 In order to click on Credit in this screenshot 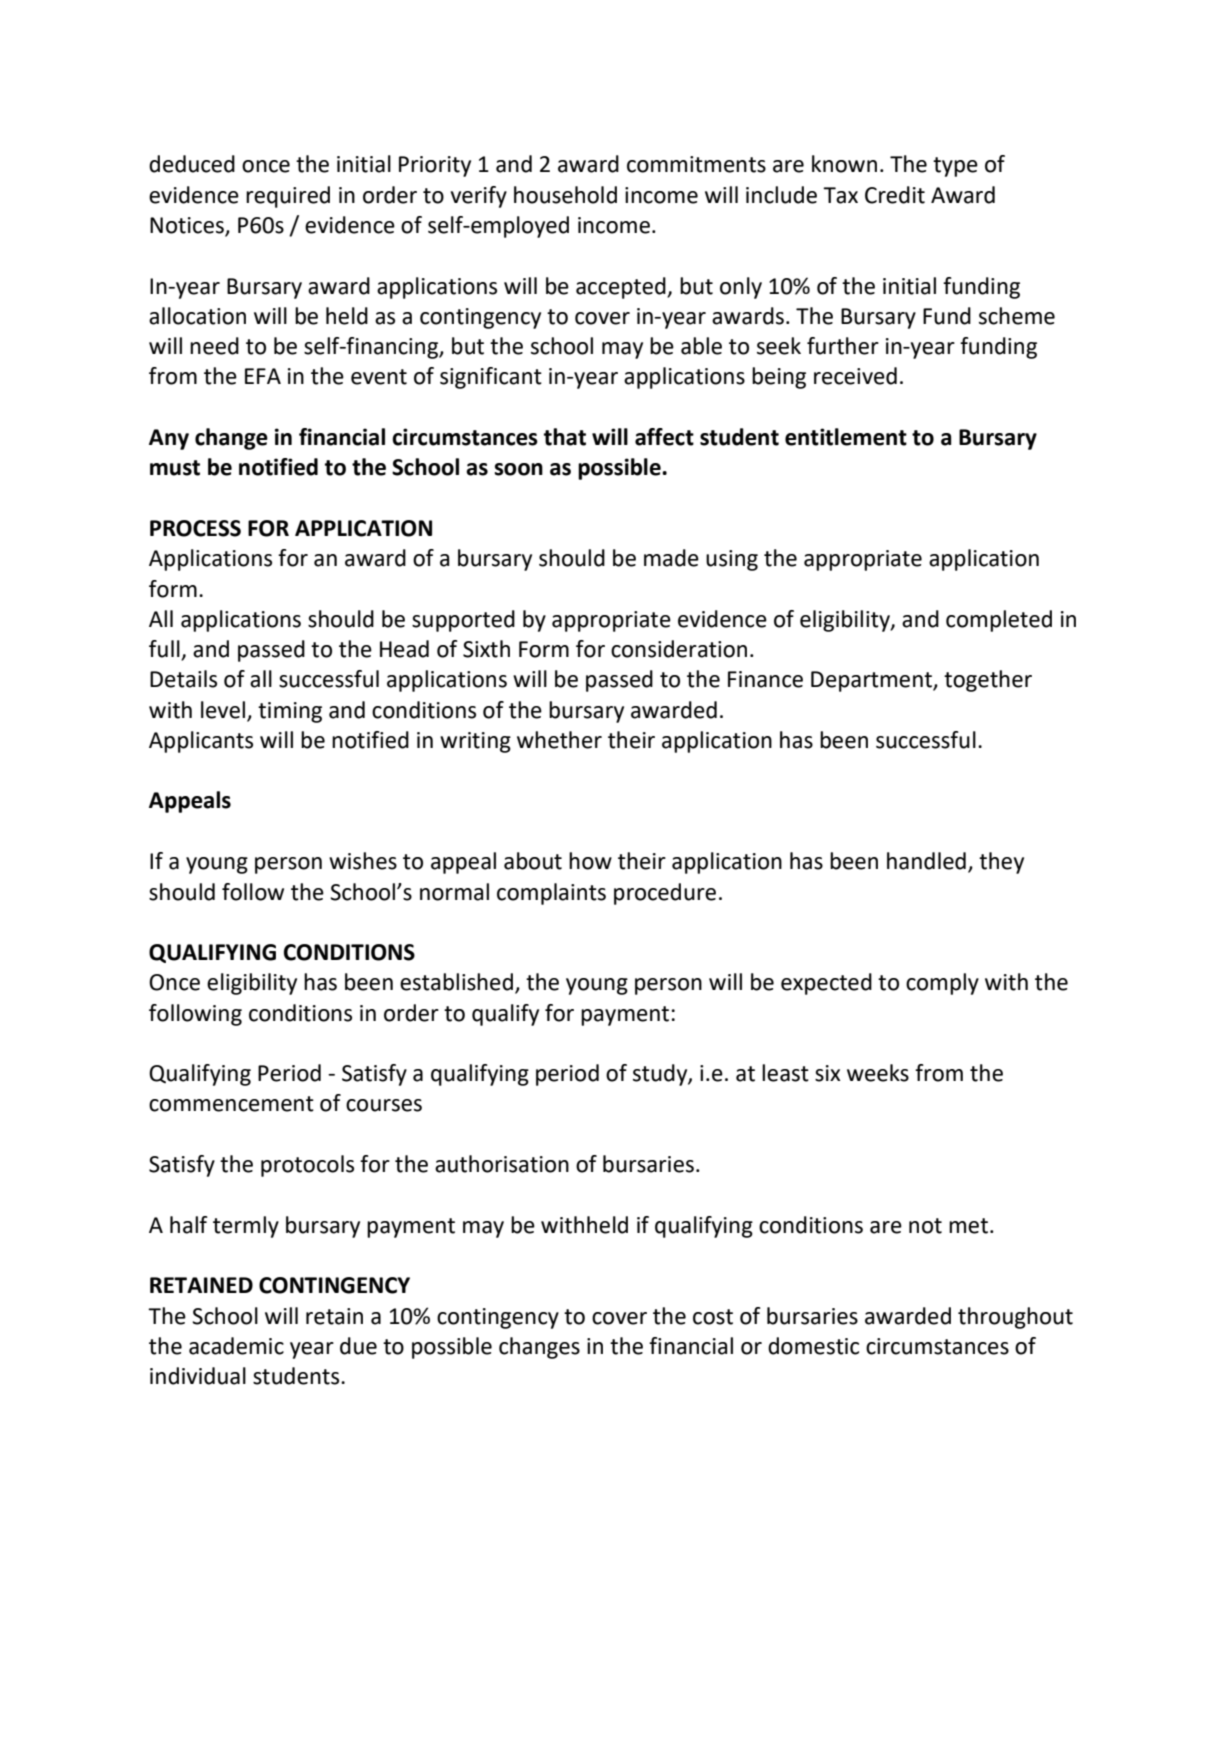, I will do `click(895, 195)`.
